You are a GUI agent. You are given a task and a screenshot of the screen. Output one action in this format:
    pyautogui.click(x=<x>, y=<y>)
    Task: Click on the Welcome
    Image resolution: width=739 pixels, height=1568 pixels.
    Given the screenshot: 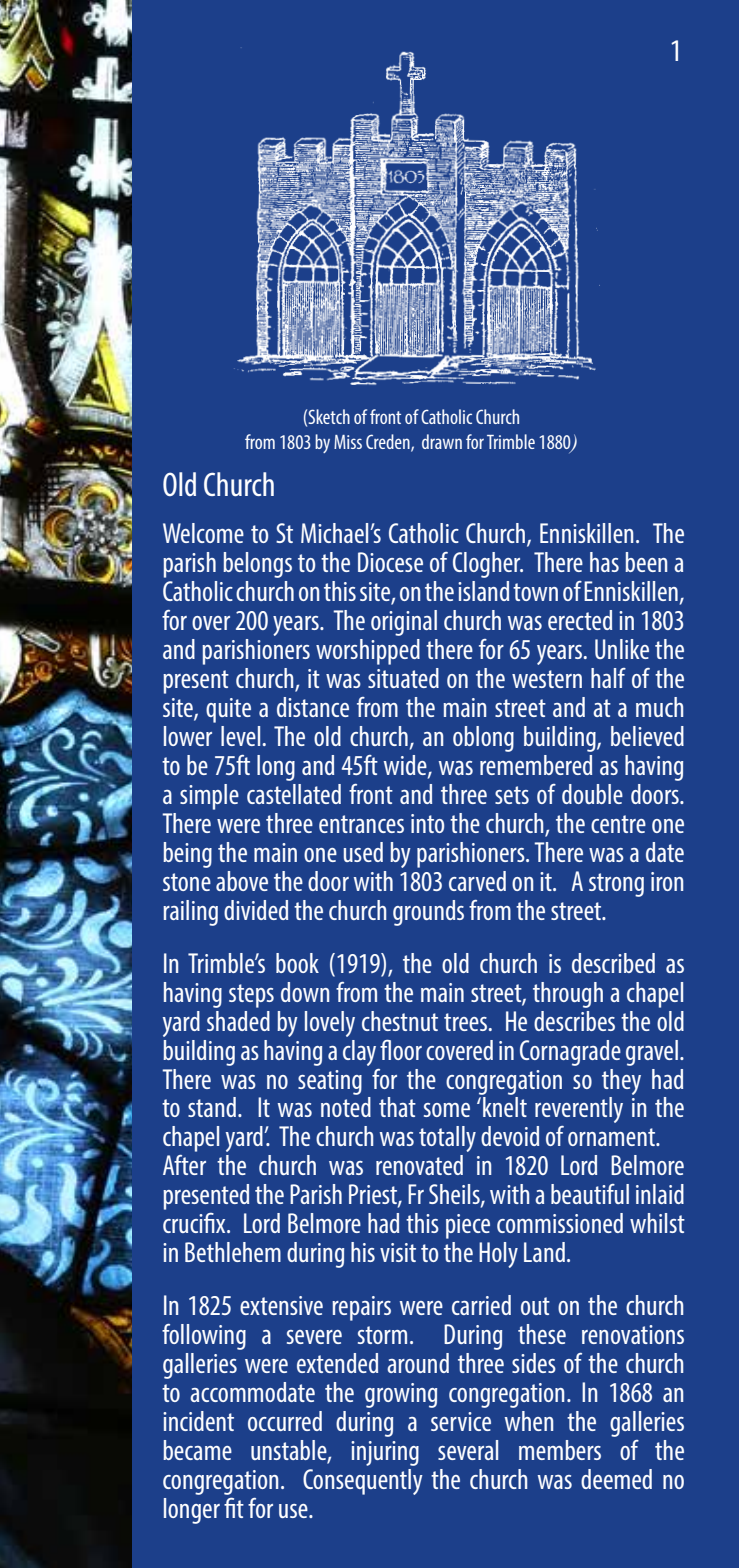 What is the action you would take?
    pyautogui.click(x=203, y=533)
